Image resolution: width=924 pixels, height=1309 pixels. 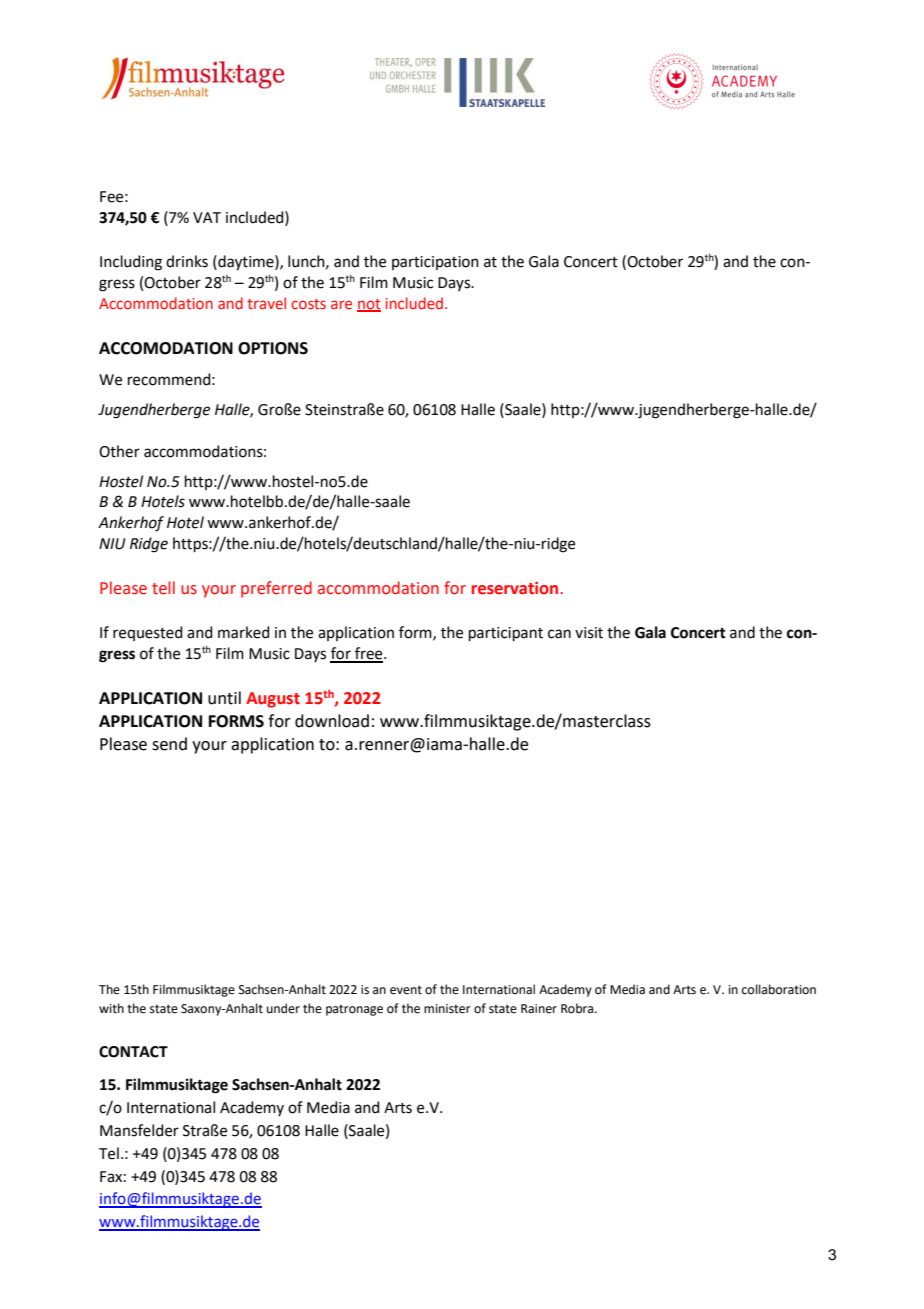 I want to click on not, so click(x=369, y=305).
